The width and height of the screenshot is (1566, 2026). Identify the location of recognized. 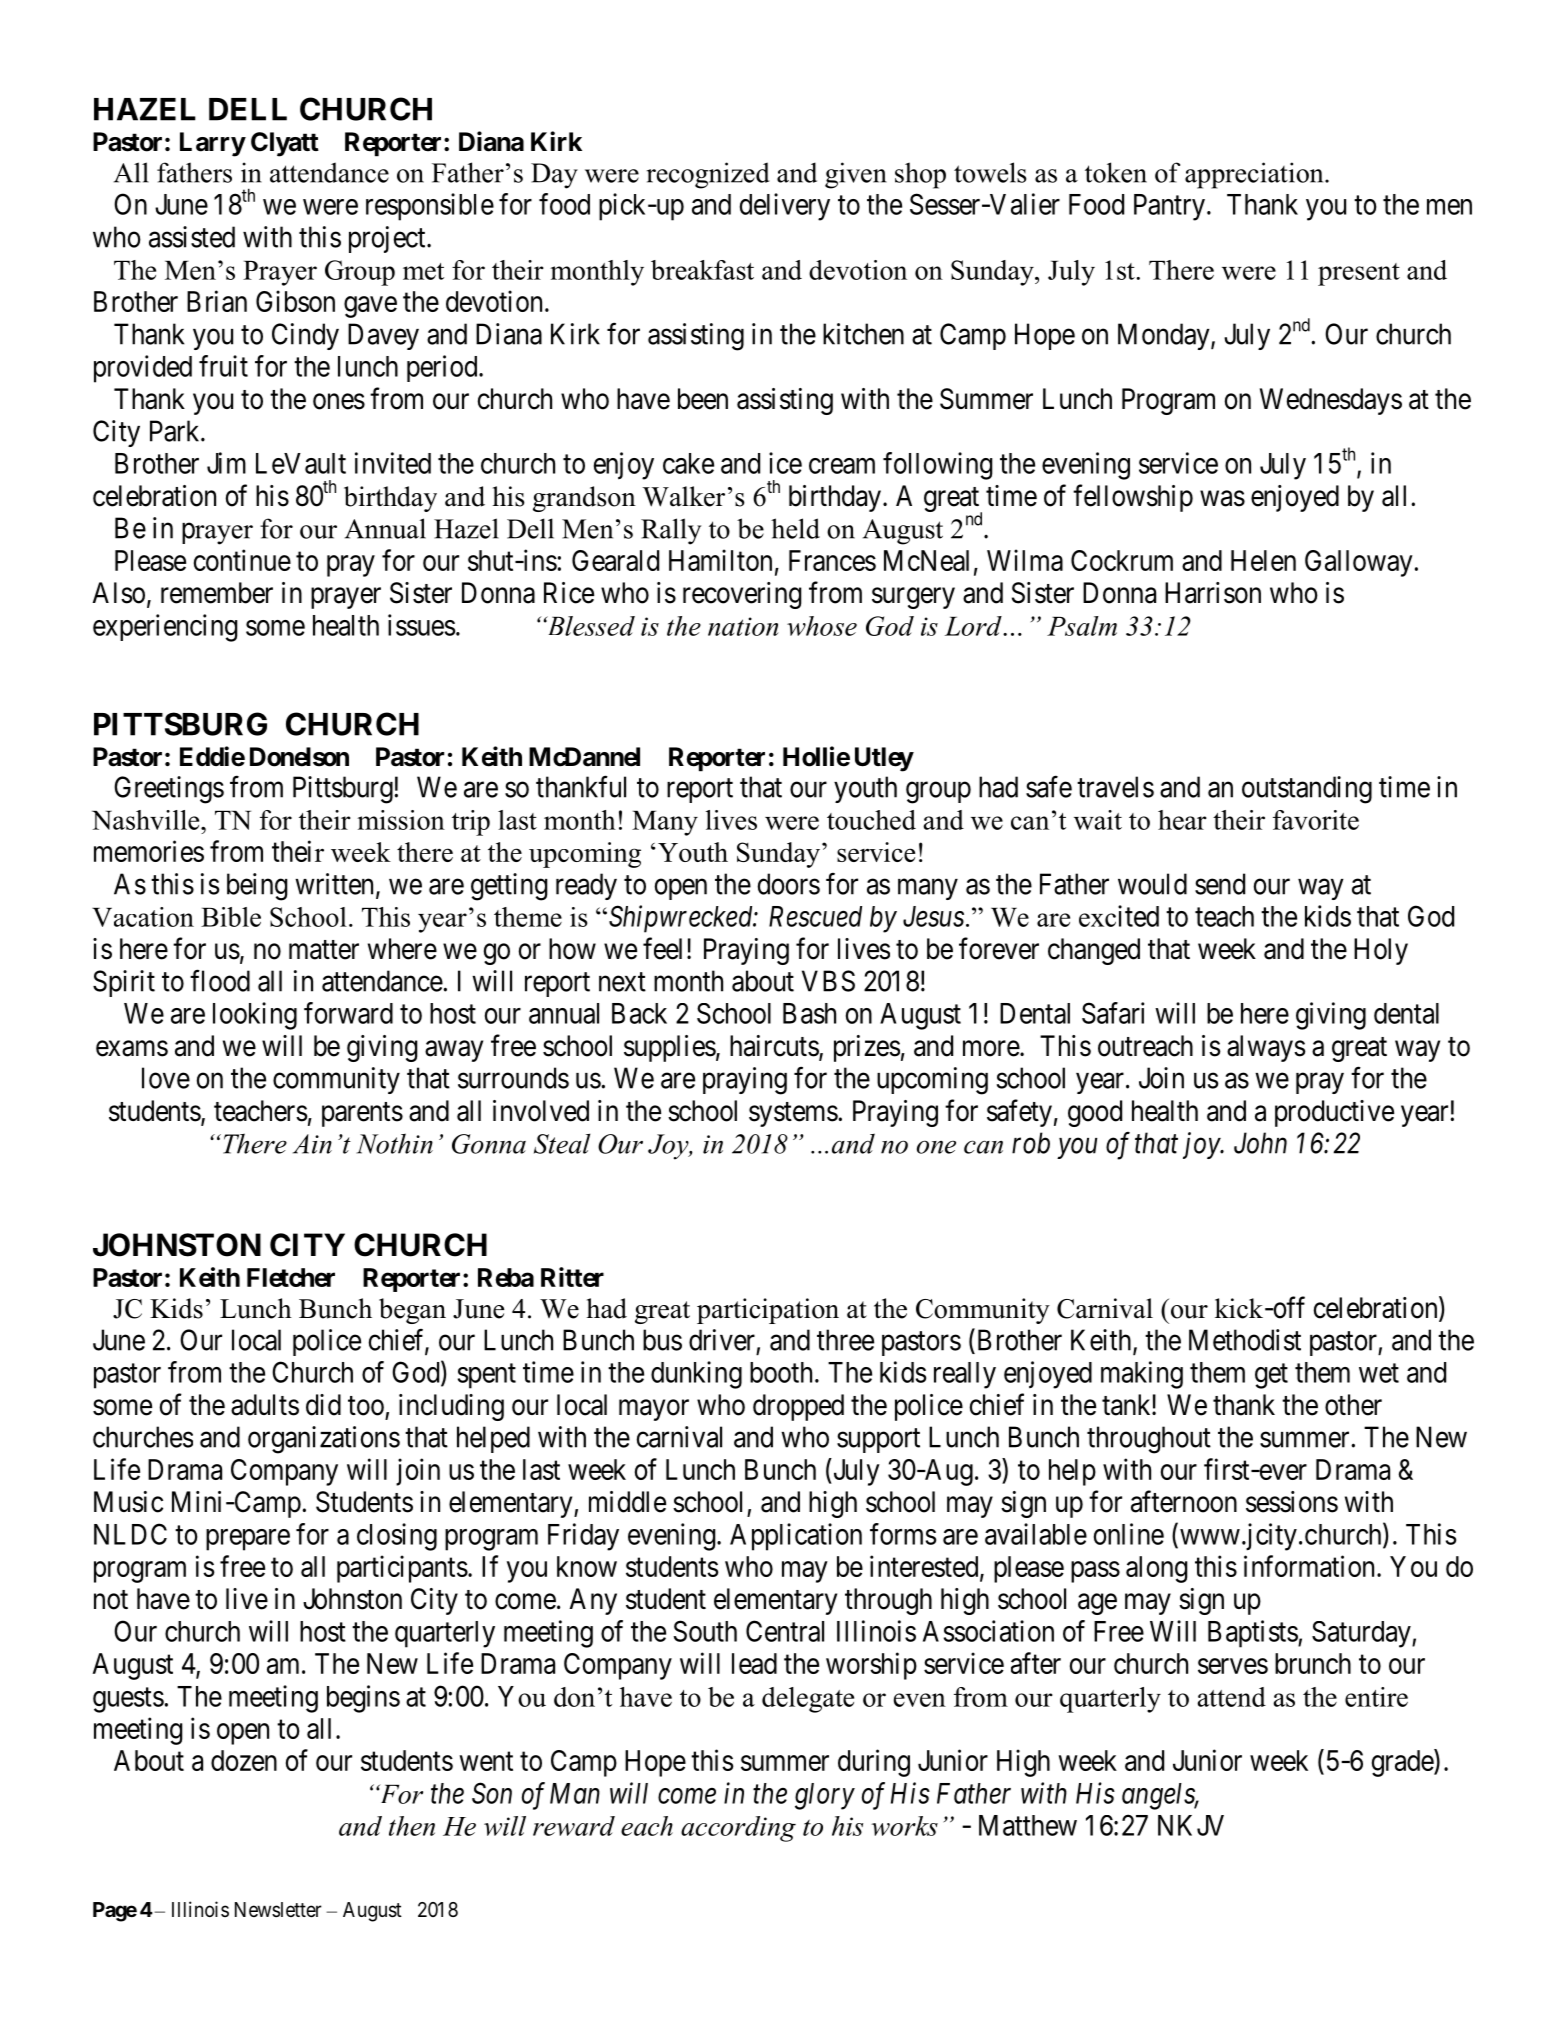
(708, 175).
